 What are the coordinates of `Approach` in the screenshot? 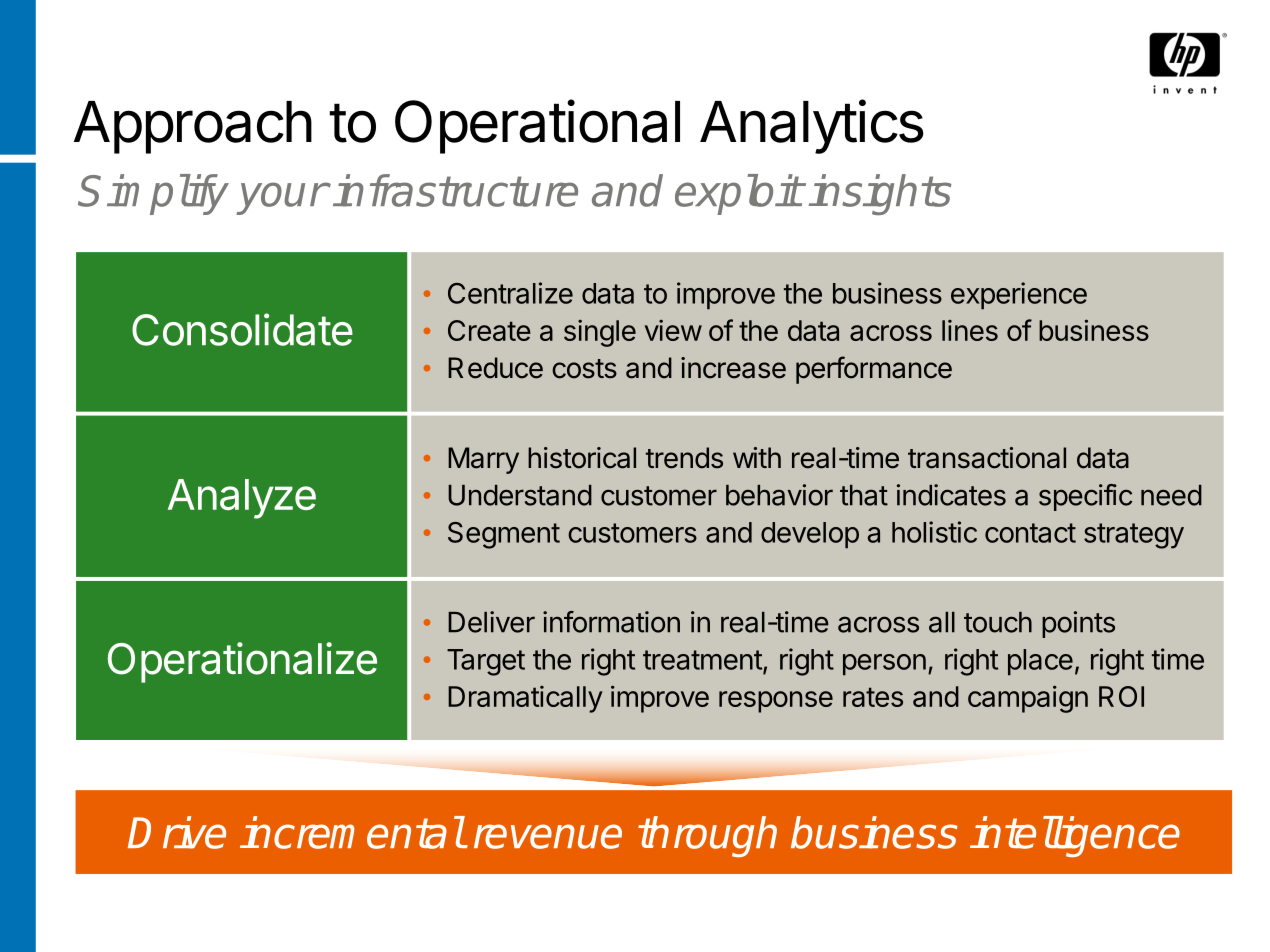 It's located at (193, 127).
